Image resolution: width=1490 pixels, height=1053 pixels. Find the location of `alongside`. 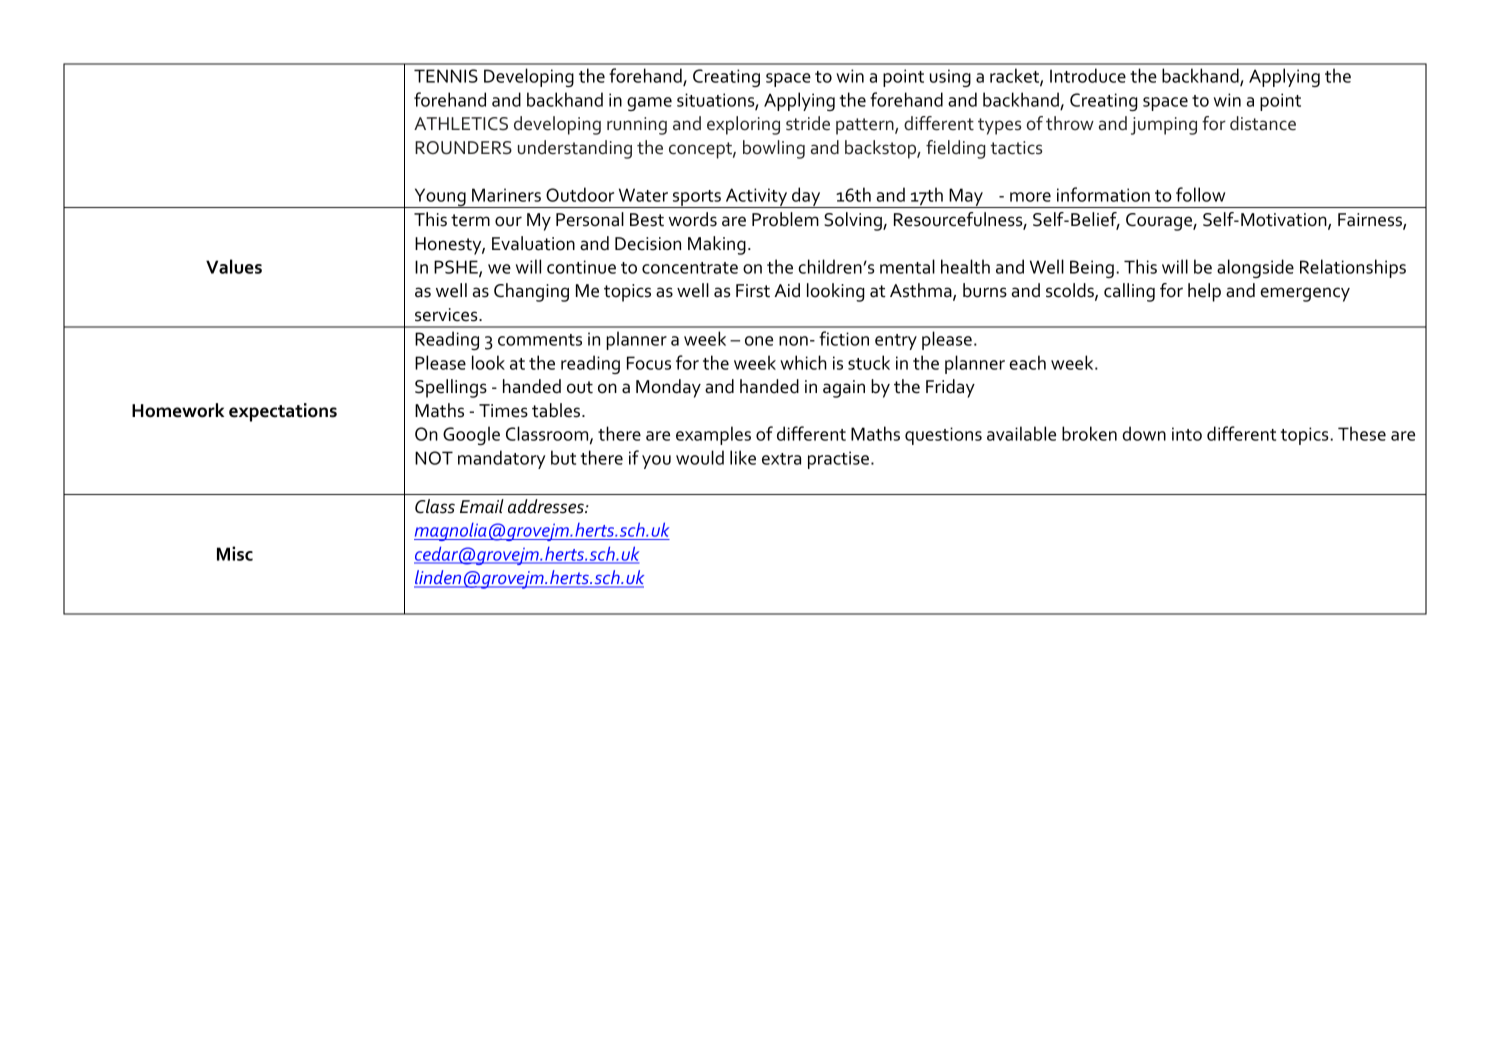

alongside is located at coordinates (1255, 268).
